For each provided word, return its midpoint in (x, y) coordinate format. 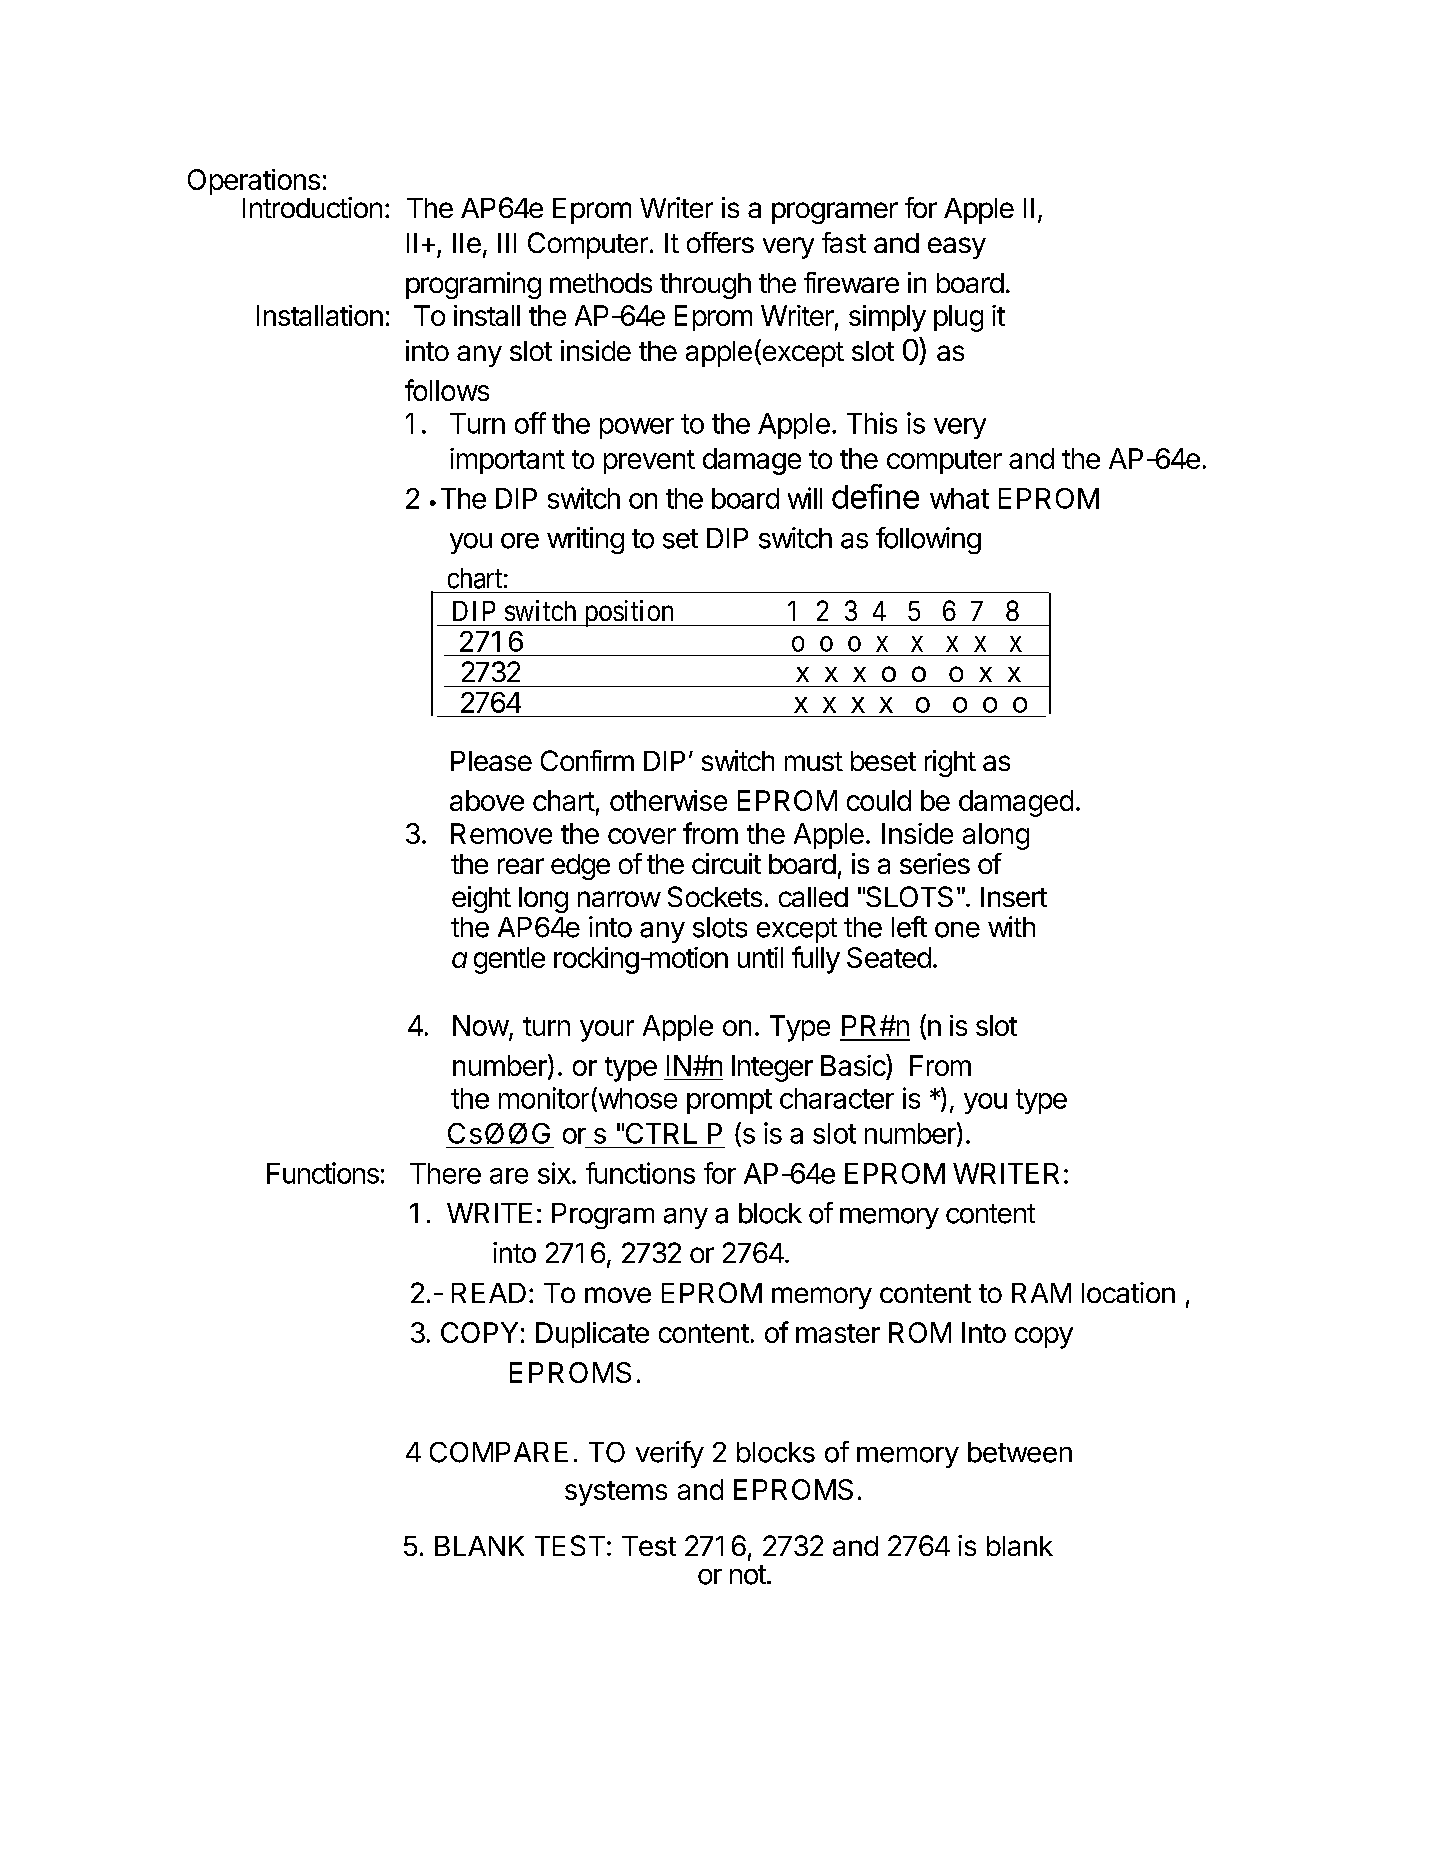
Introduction (312, 207)
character (837, 1098)
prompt (729, 1101)
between (1020, 1452)
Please (491, 761)
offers (720, 242)
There (445, 1173)
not (748, 1575)
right (950, 763)
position (628, 613)
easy (957, 248)
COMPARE (499, 1452)
